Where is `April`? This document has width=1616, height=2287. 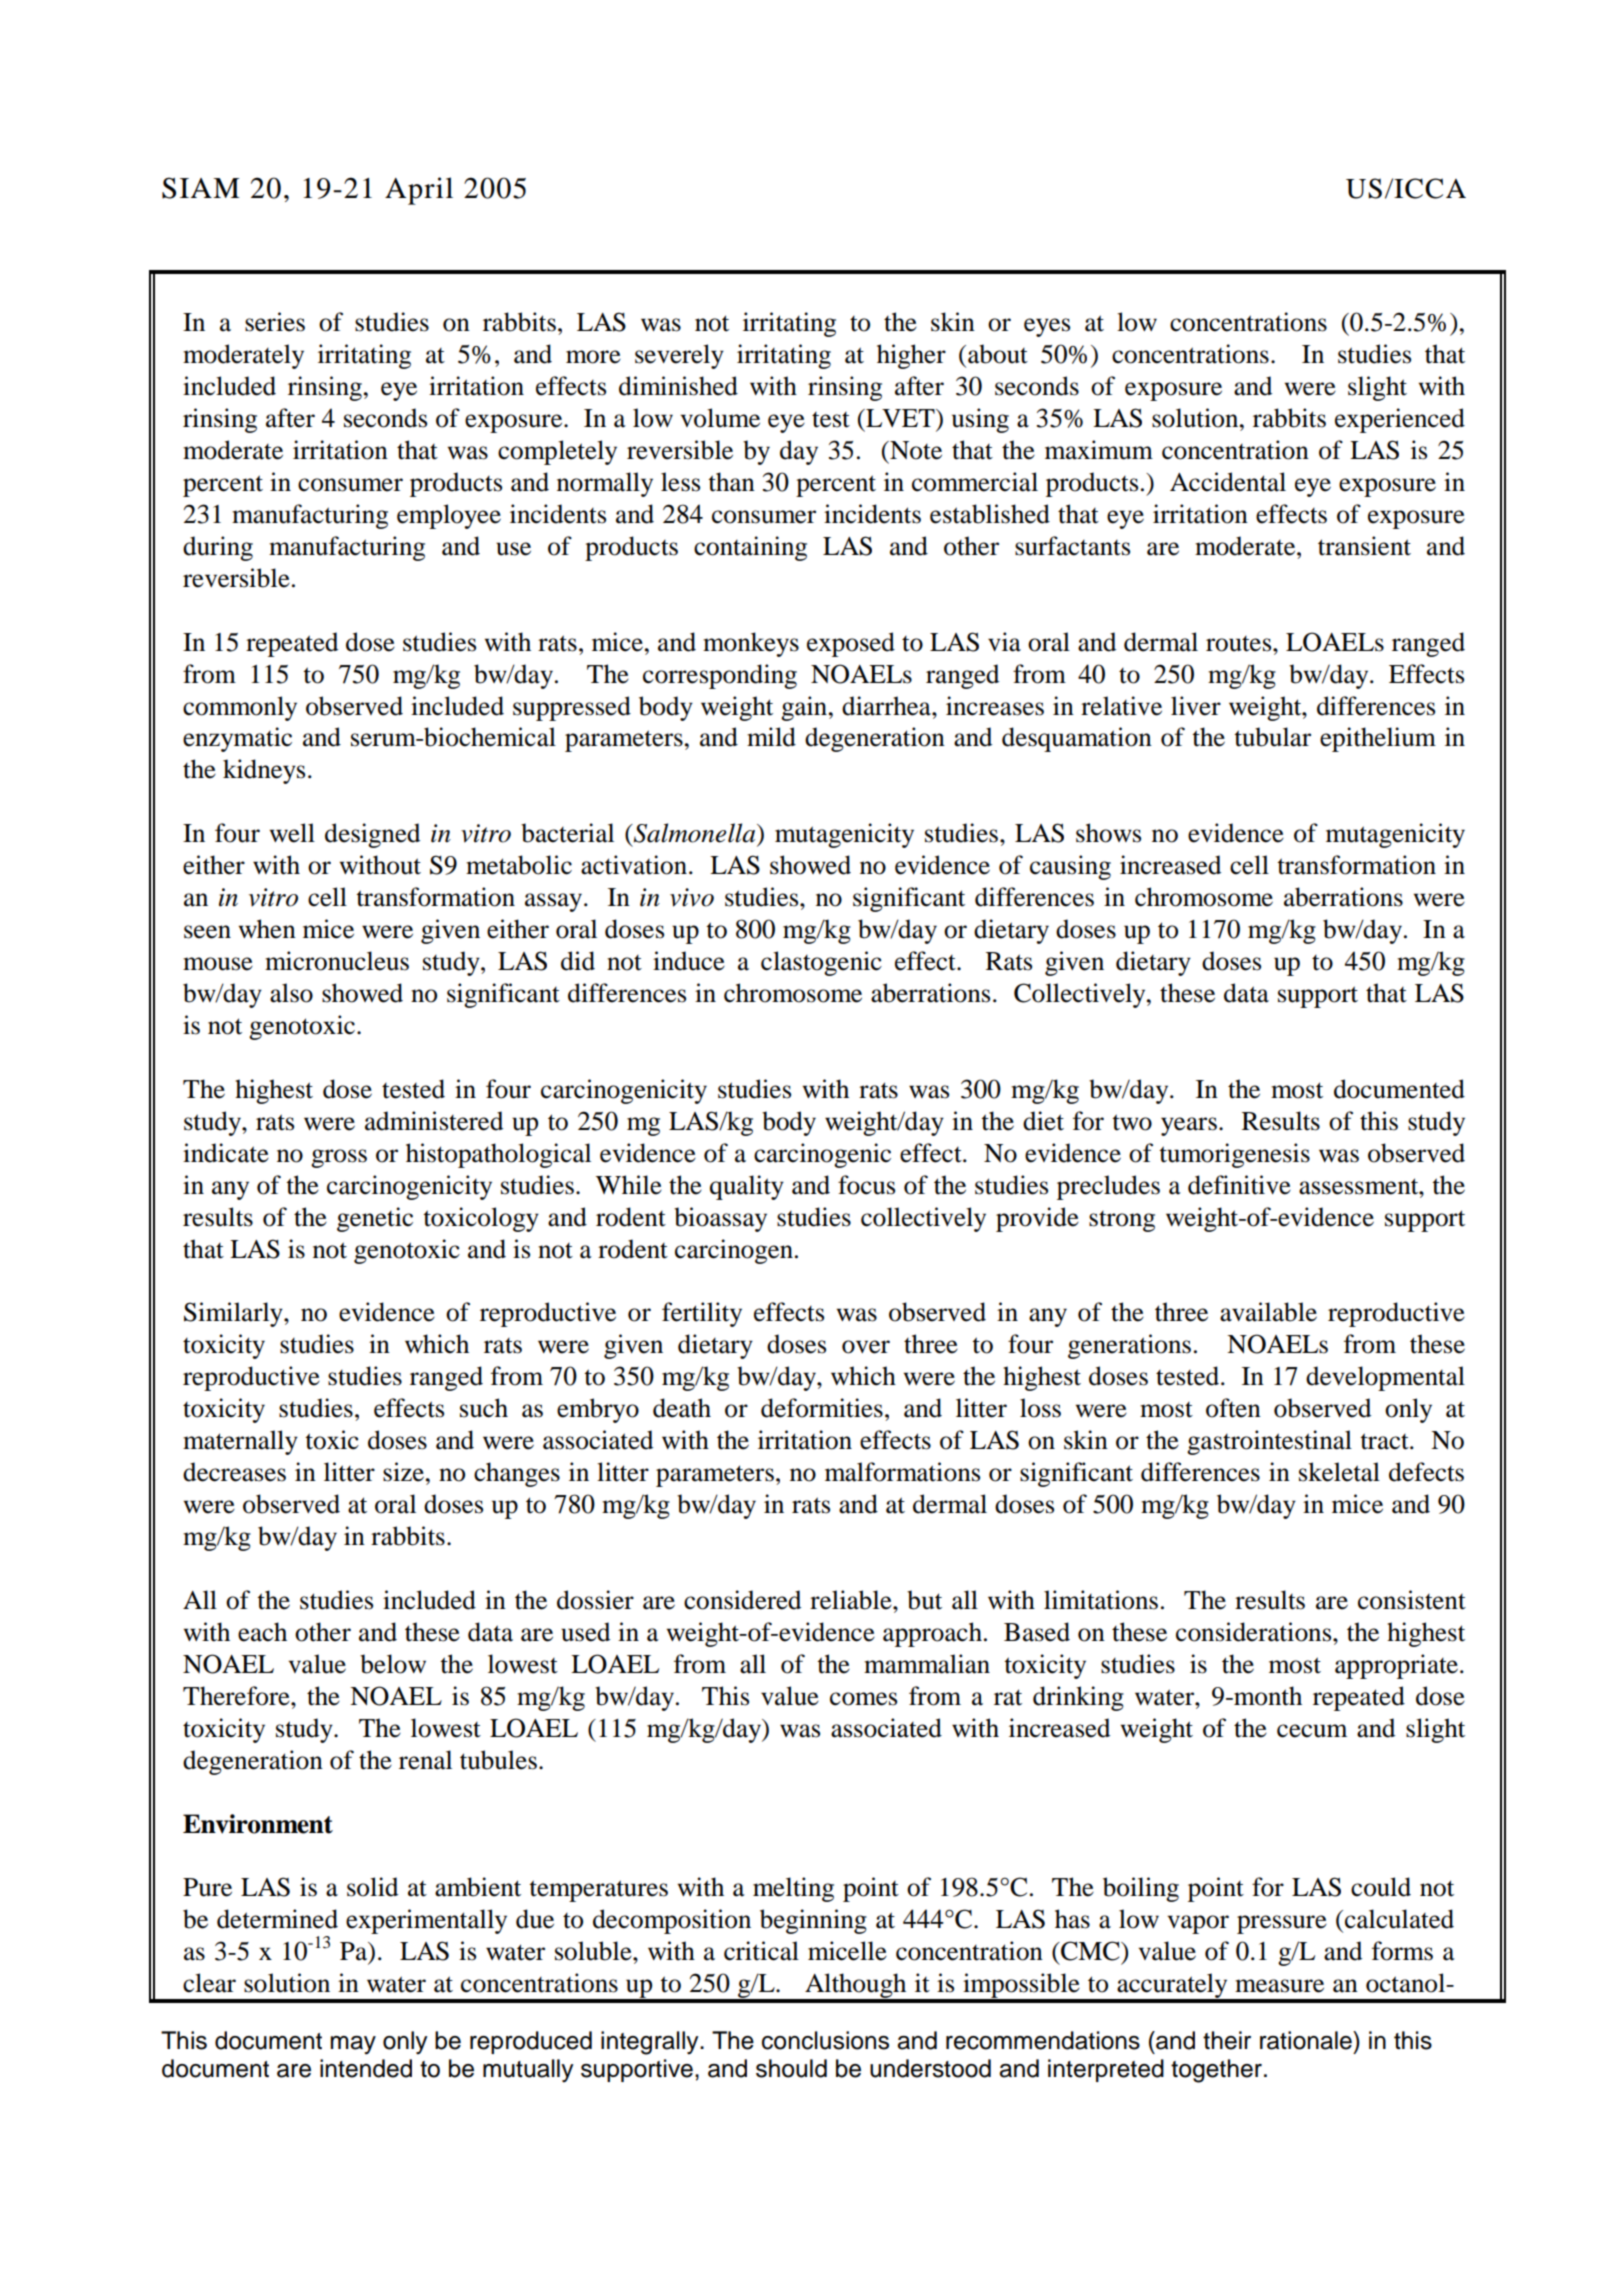 April is located at coordinates (419, 191).
